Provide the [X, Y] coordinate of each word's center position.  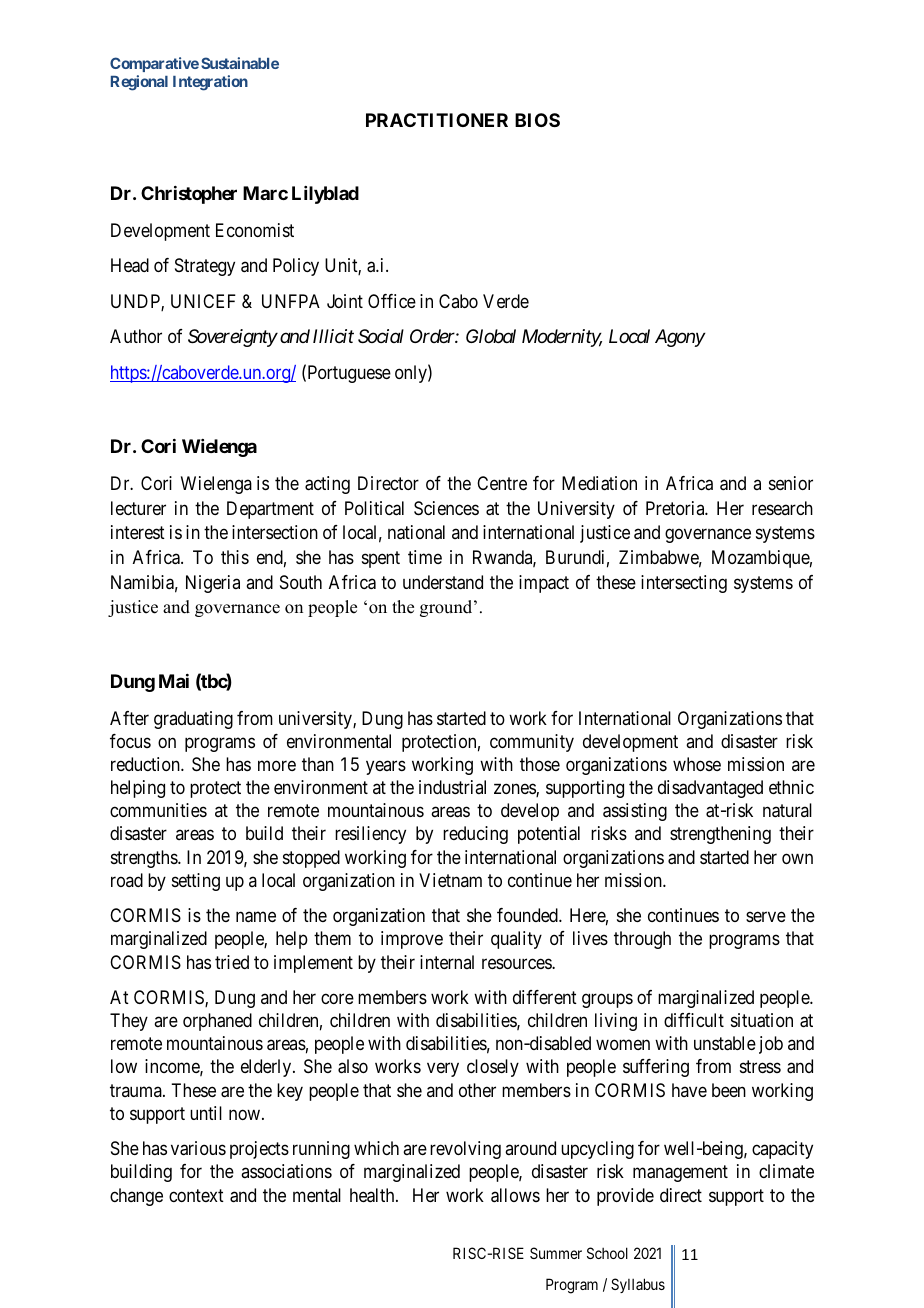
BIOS [537, 120]
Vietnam [450, 880]
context [196, 1195]
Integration [210, 83]
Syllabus [638, 1285]
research [782, 508]
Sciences [446, 508]
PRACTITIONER [437, 120]
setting [196, 882]
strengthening [720, 835]
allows [515, 1195]
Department [270, 510]
